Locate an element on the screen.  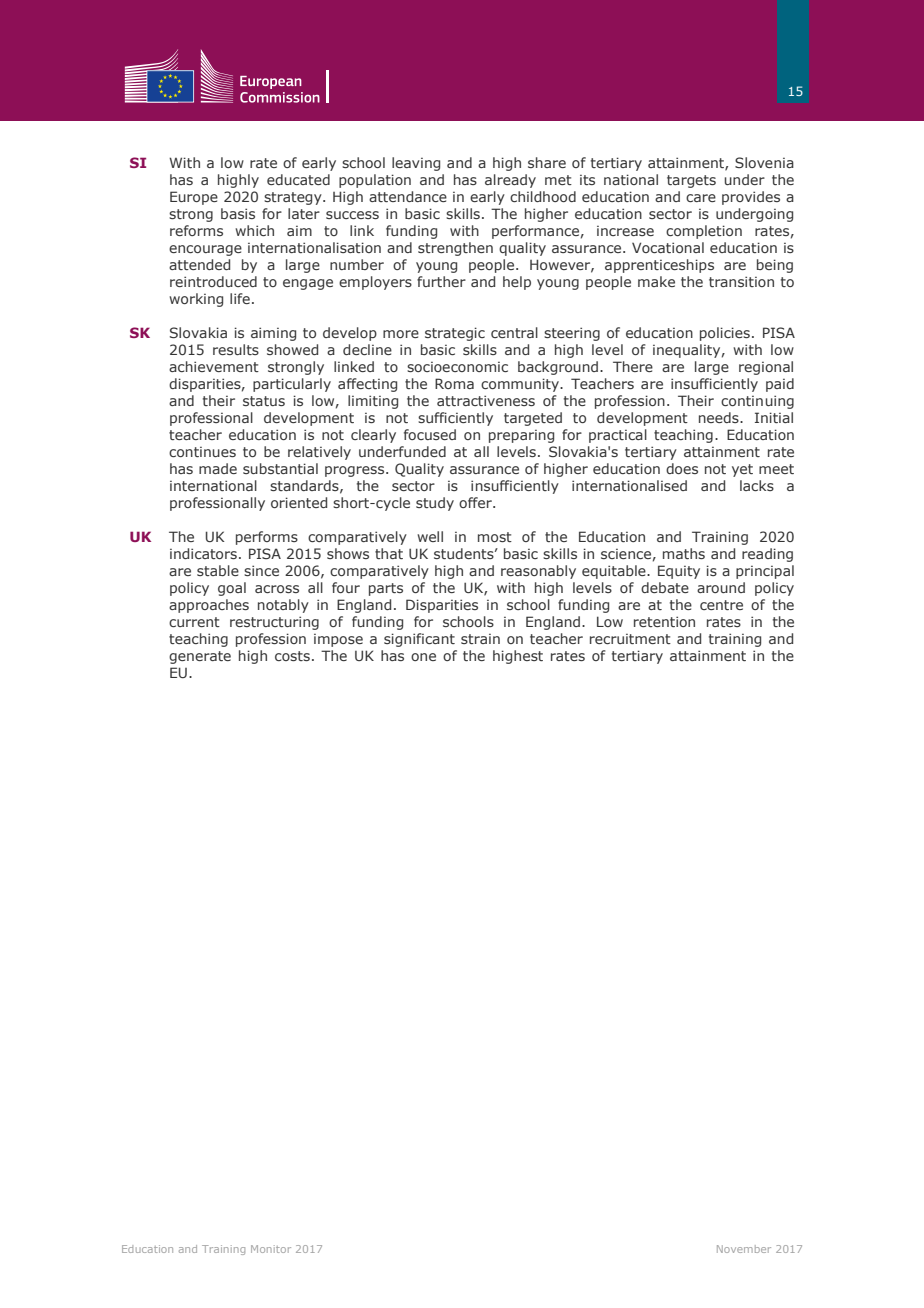
needs is located at coordinates (720, 417).
